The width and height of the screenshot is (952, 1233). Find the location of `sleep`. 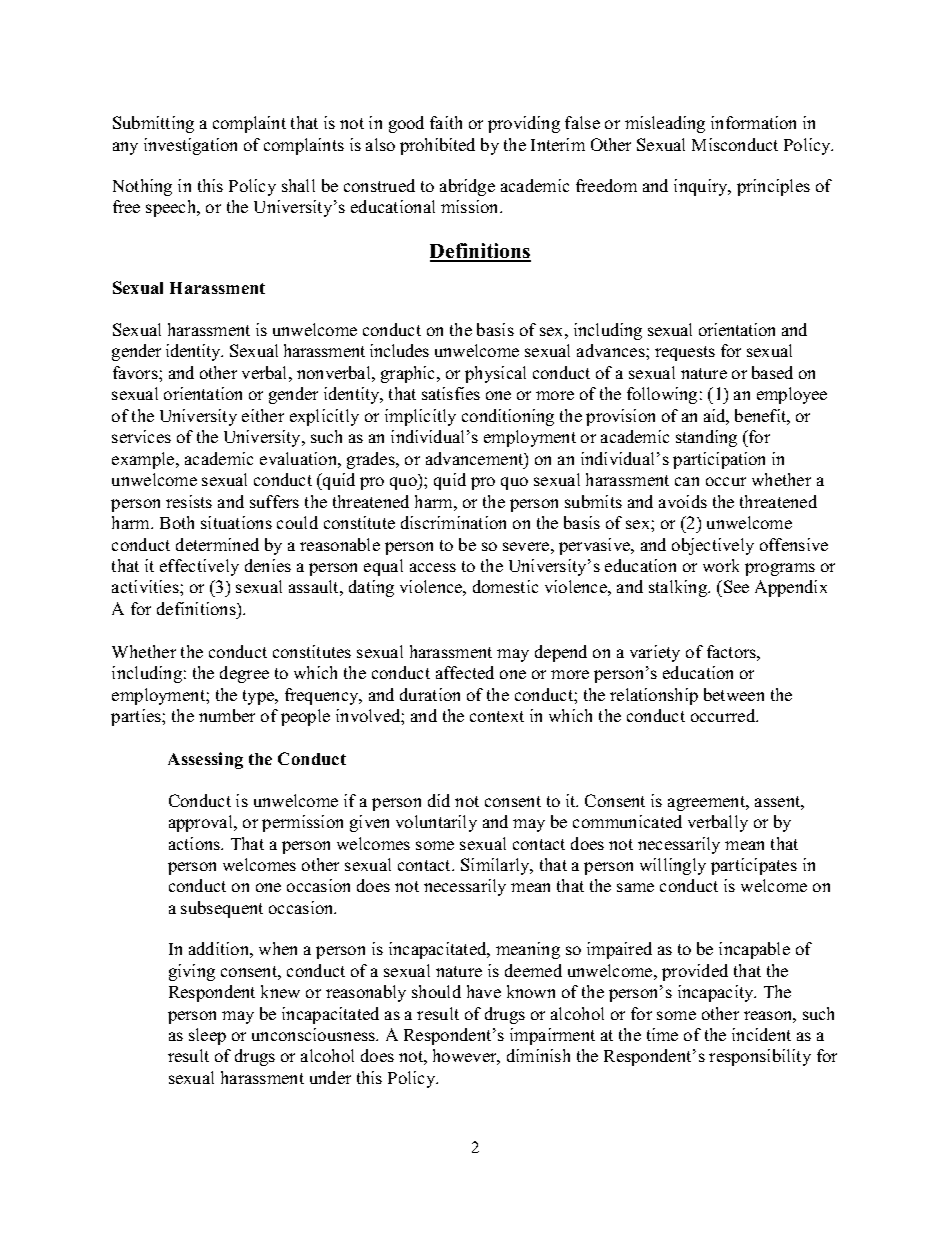

sleep is located at coordinates (207, 1036).
